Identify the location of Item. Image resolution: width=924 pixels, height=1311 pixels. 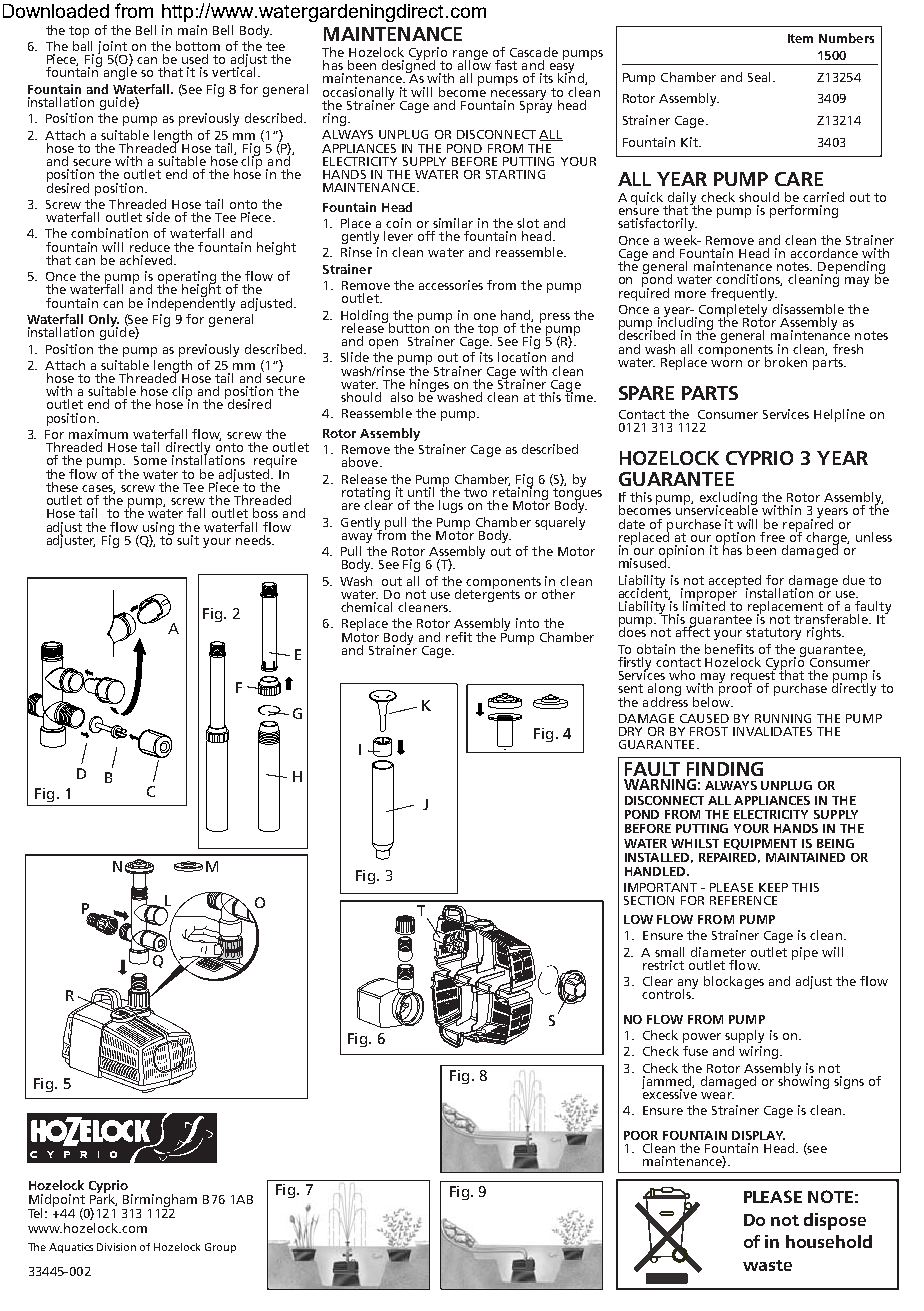
(800, 38).
